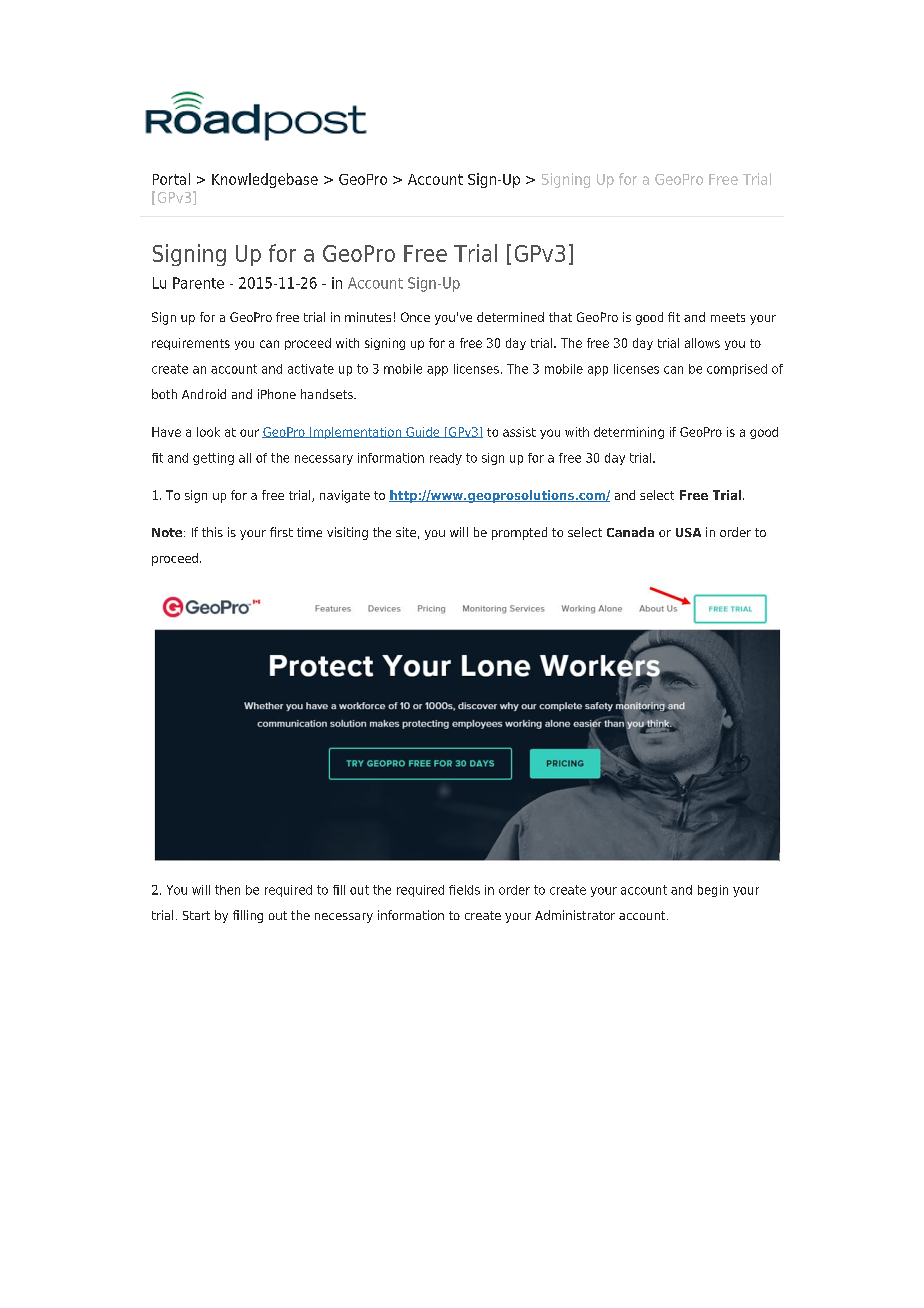  Describe the element at coordinates (415, 317) in the screenshot. I see `Once` at that location.
